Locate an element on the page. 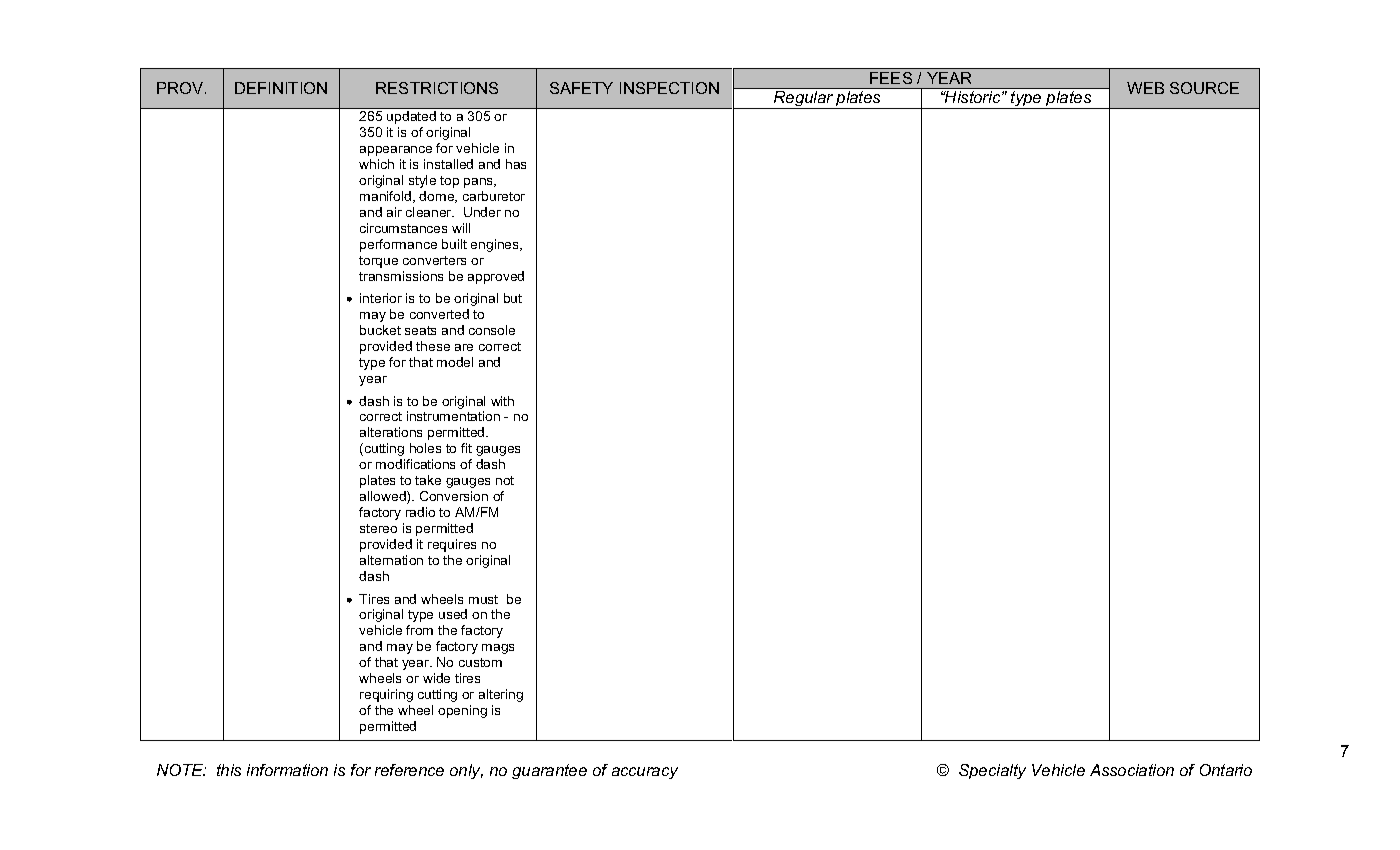 The height and width of the image is (850, 1400). information is located at coordinates (287, 770).
